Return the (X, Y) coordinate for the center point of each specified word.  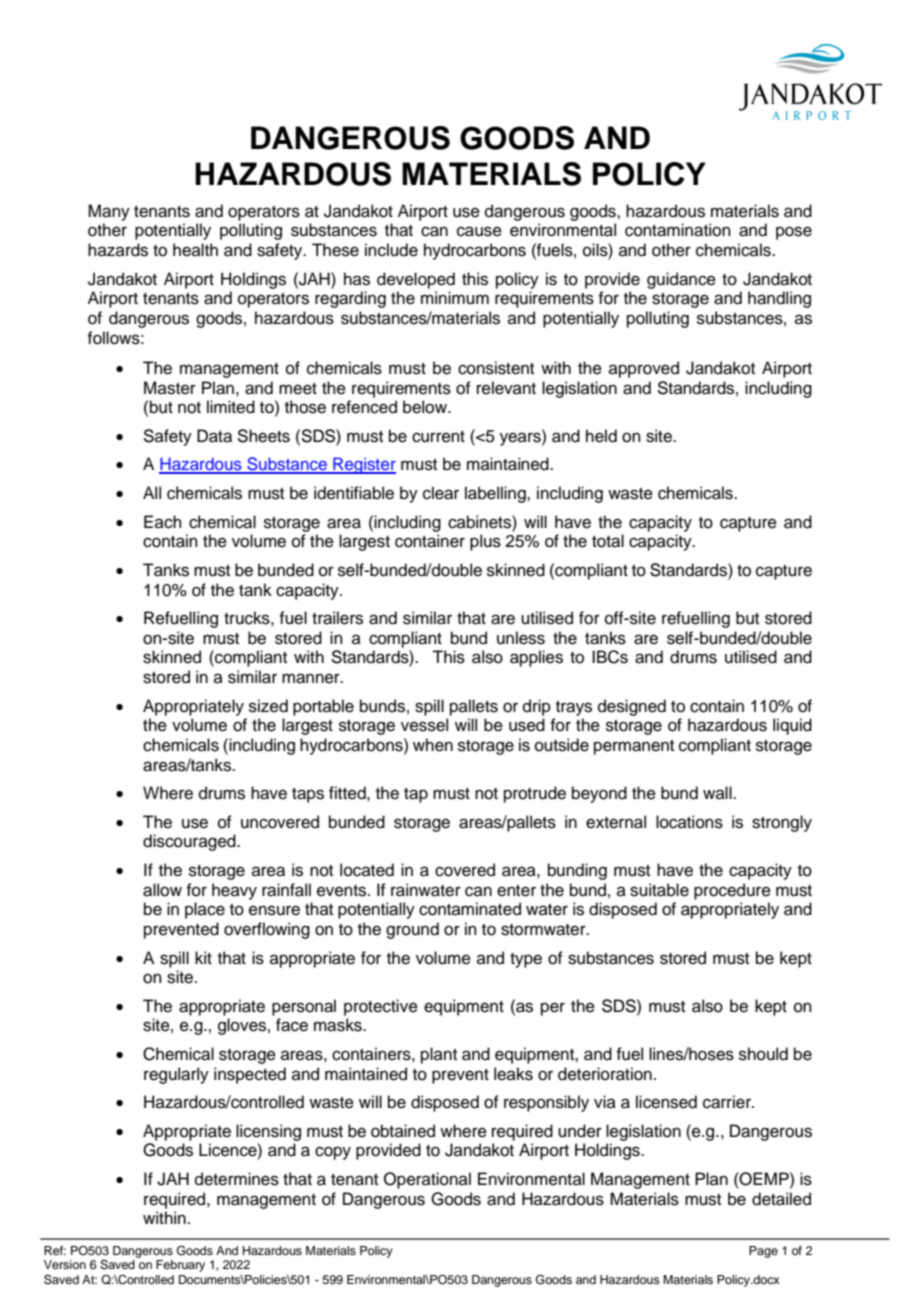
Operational (427, 1180)
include (391, 250)
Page (763, 1252)
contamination (678, 230)
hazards (118, 250)
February (180, 1266)
